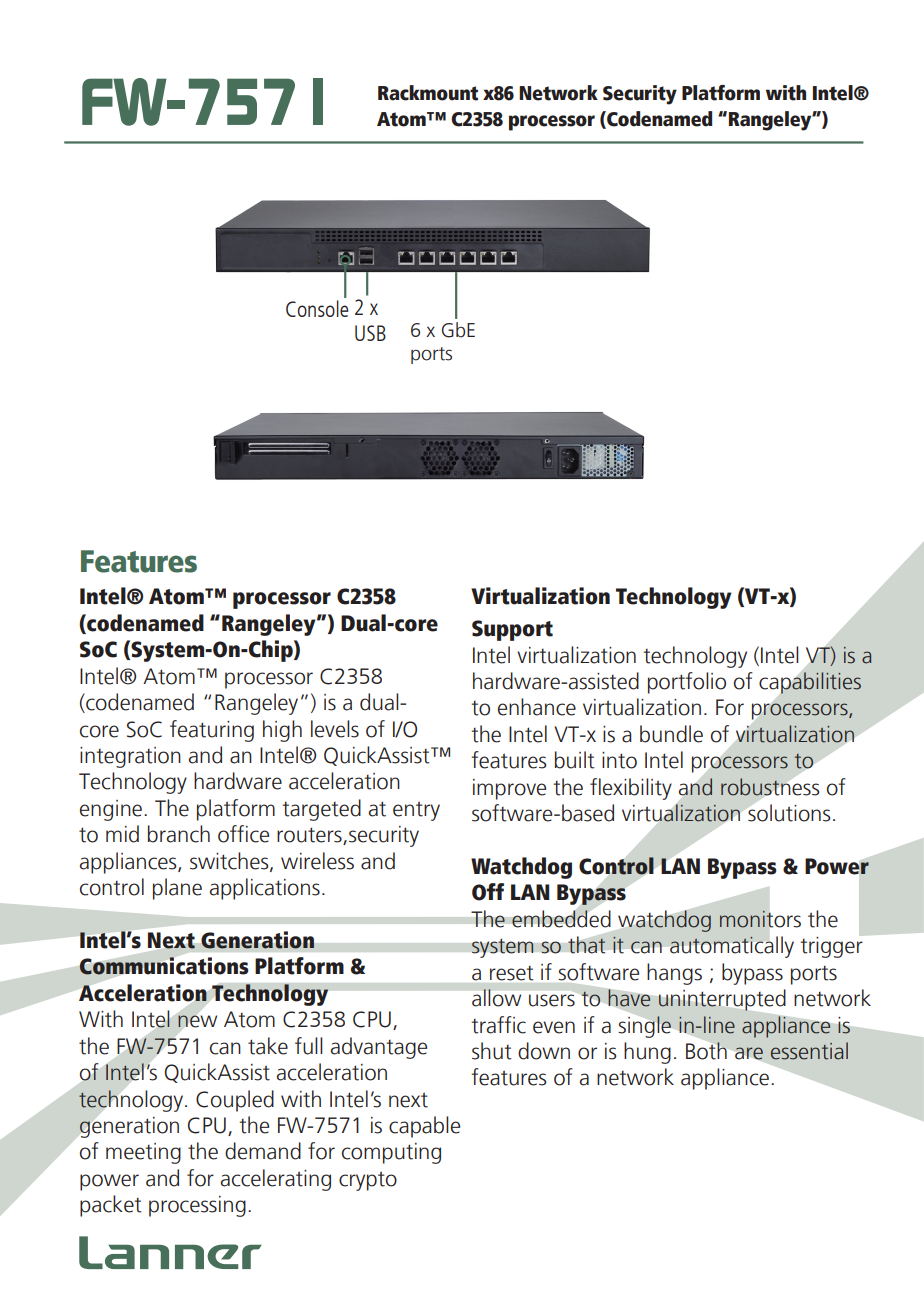  What do you see at coordinates (512, 630) in the screenshot?
I see `Support` at bounding box center [512, 630].
